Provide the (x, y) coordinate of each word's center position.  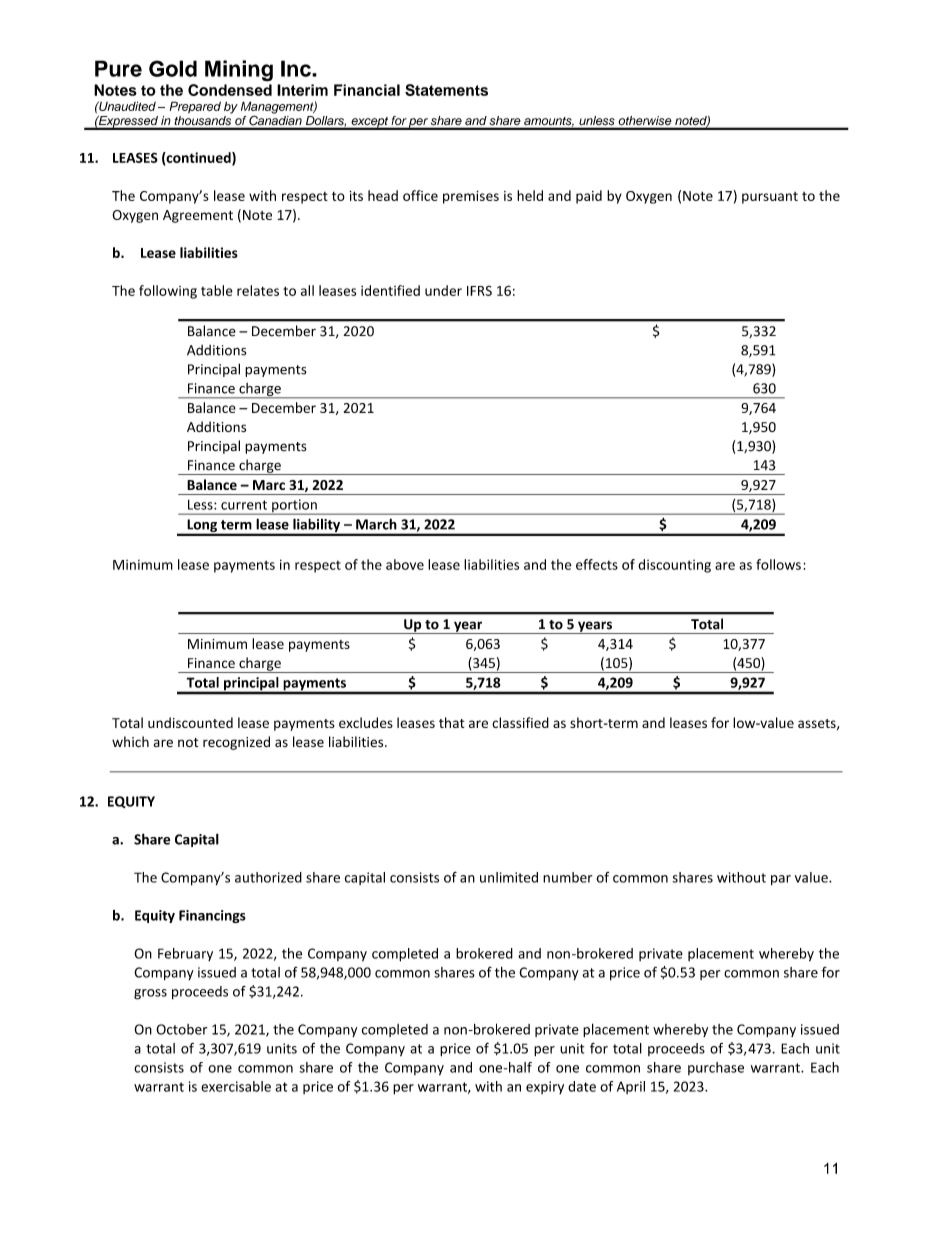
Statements (446, 90)
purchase (716, 1068)
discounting (674, 566)
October (181, 1029)
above (405, 564)
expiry (545, 1087)
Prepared (195, 107)
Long (202, 527)
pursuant (770, 198)
